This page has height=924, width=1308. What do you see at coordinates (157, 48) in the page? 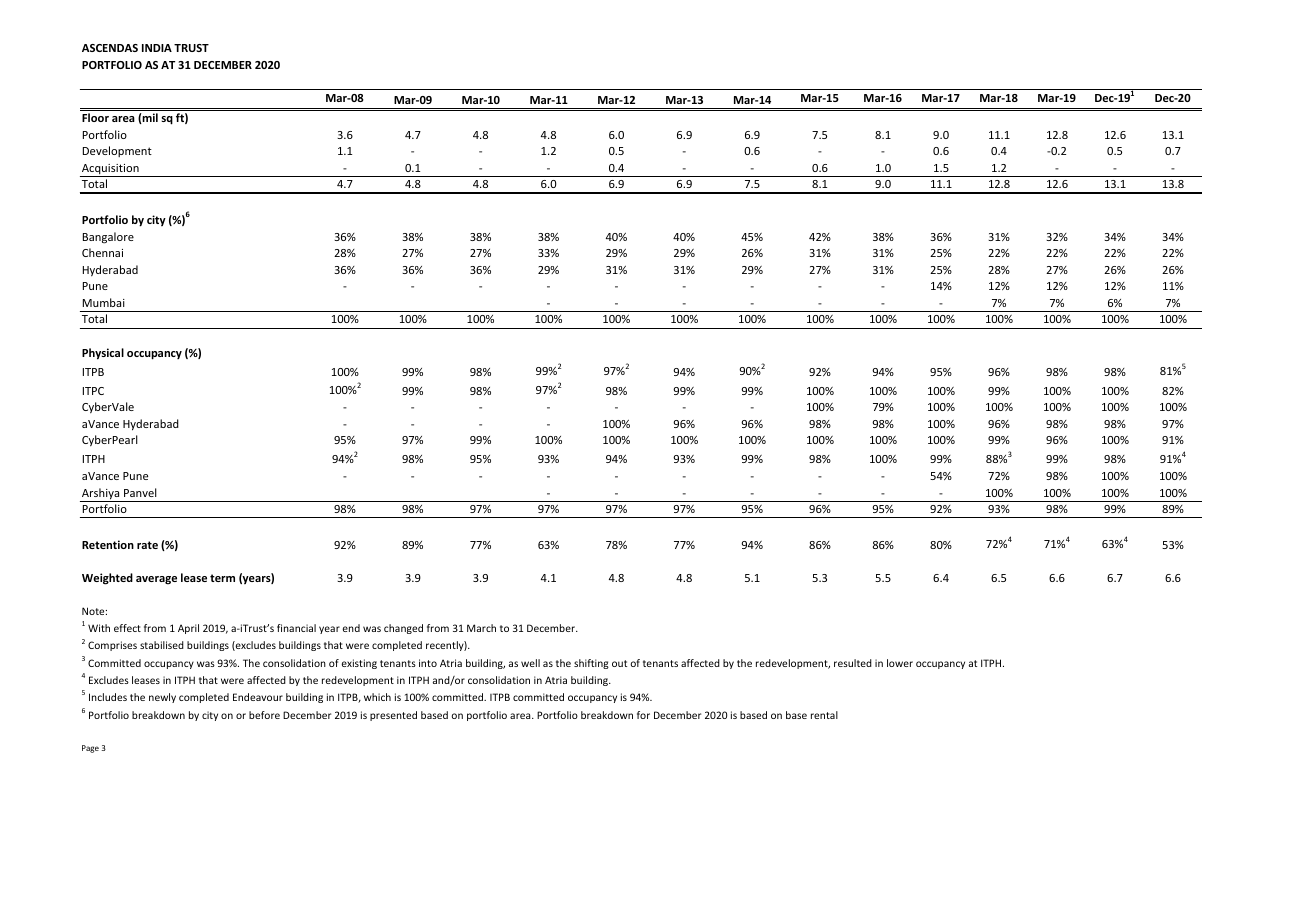
I see `INDIA` at bounding box center [157, 48].
